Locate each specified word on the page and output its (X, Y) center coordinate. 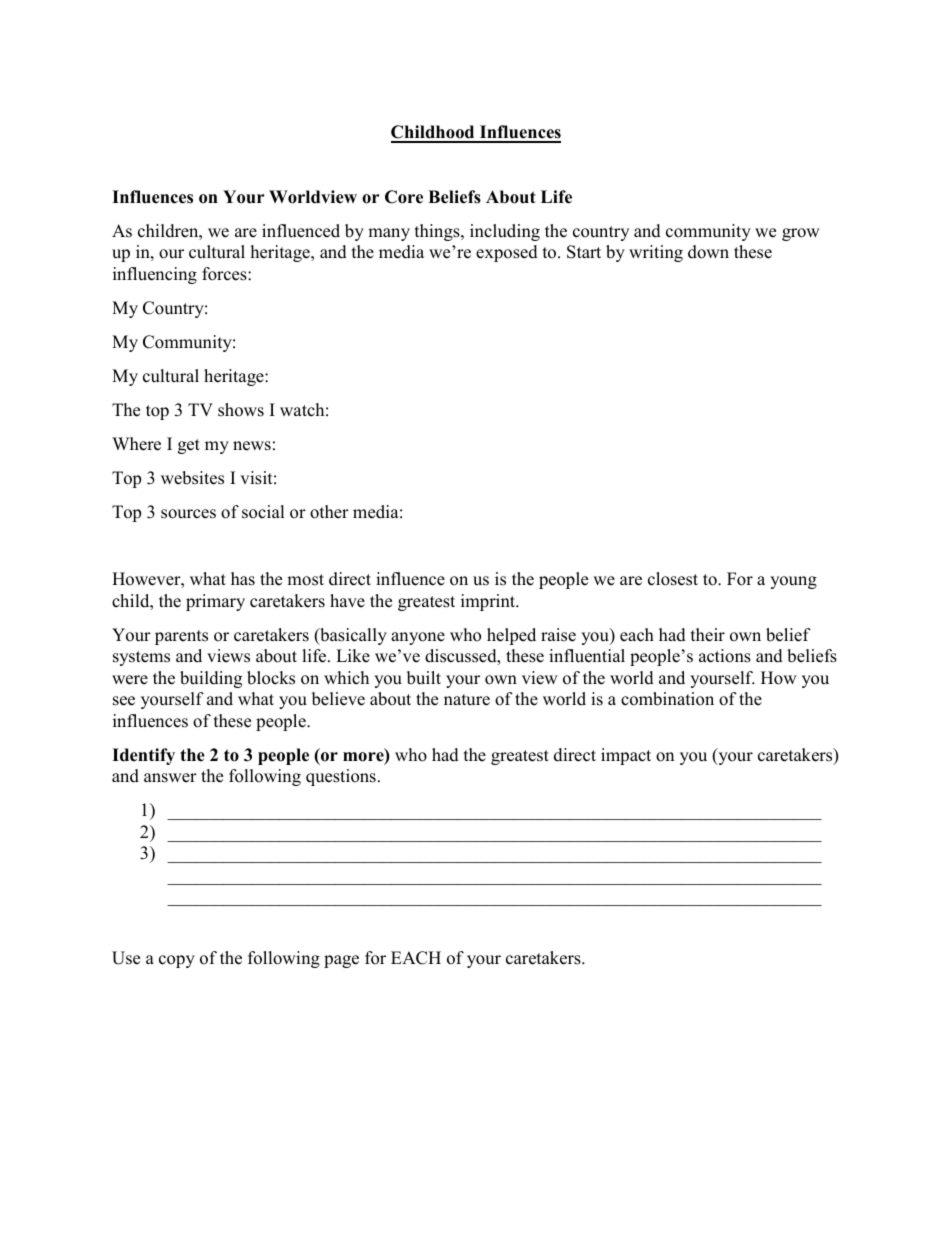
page (341, 961)
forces (225, 274)
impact (626, 756)
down (708, 252)
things (438, 232)
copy (177, 961)
